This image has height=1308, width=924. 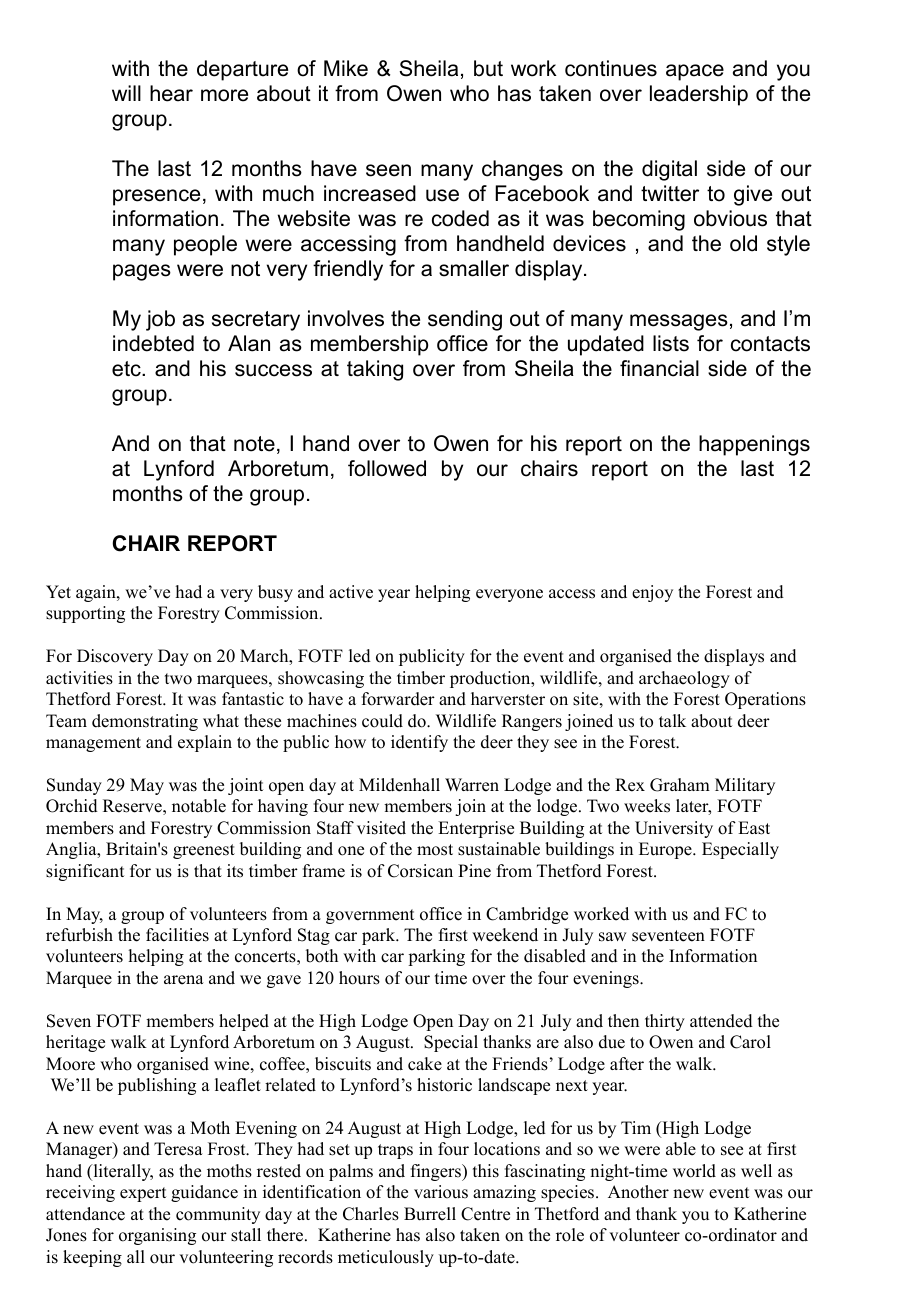 I want to click on but, so click(x=488, y=68).
